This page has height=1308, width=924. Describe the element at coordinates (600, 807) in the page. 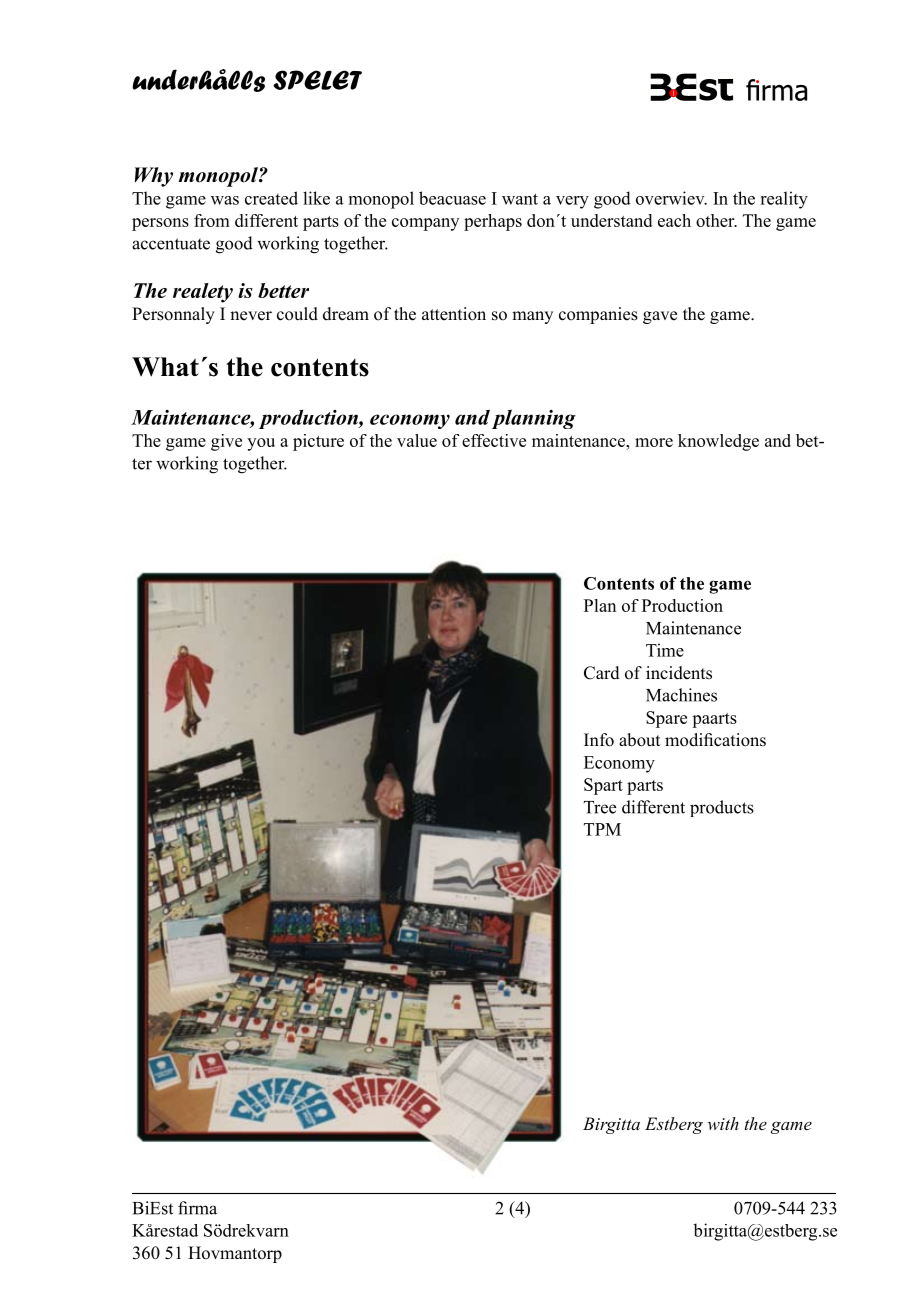

I see `Tree` at that location.
